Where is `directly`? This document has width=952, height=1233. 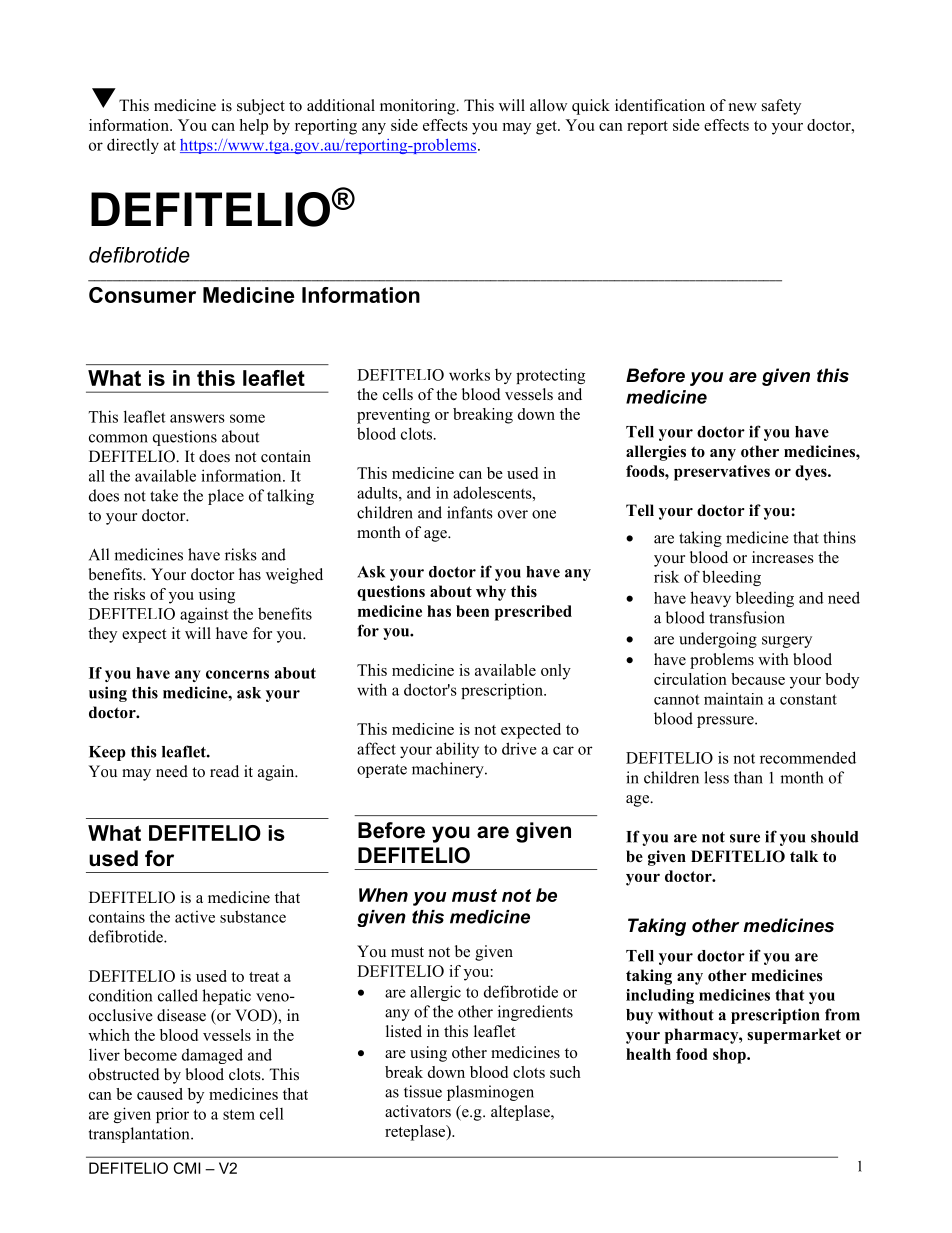
directly is located at coordinates (133, 146).
